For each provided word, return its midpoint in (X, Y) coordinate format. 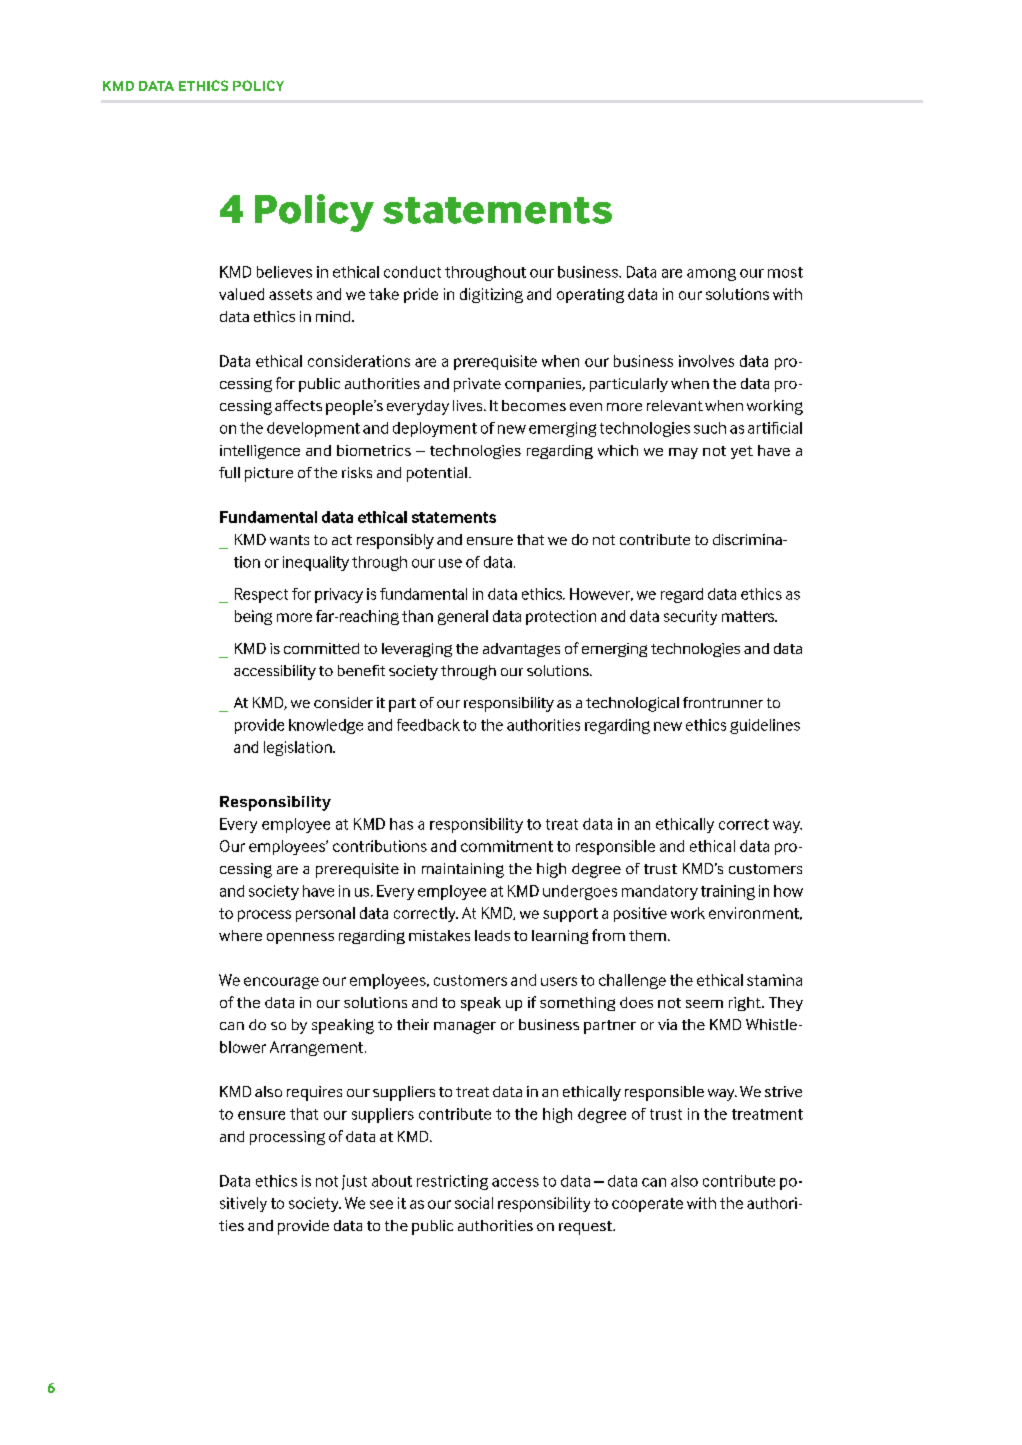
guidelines (765, 726)
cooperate (647, 1205)
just (354, 1182)
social (474, 1203)
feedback (428, 725)
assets (290, 294)
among (711, 275)
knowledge (326, 726)
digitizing (491, 295)
